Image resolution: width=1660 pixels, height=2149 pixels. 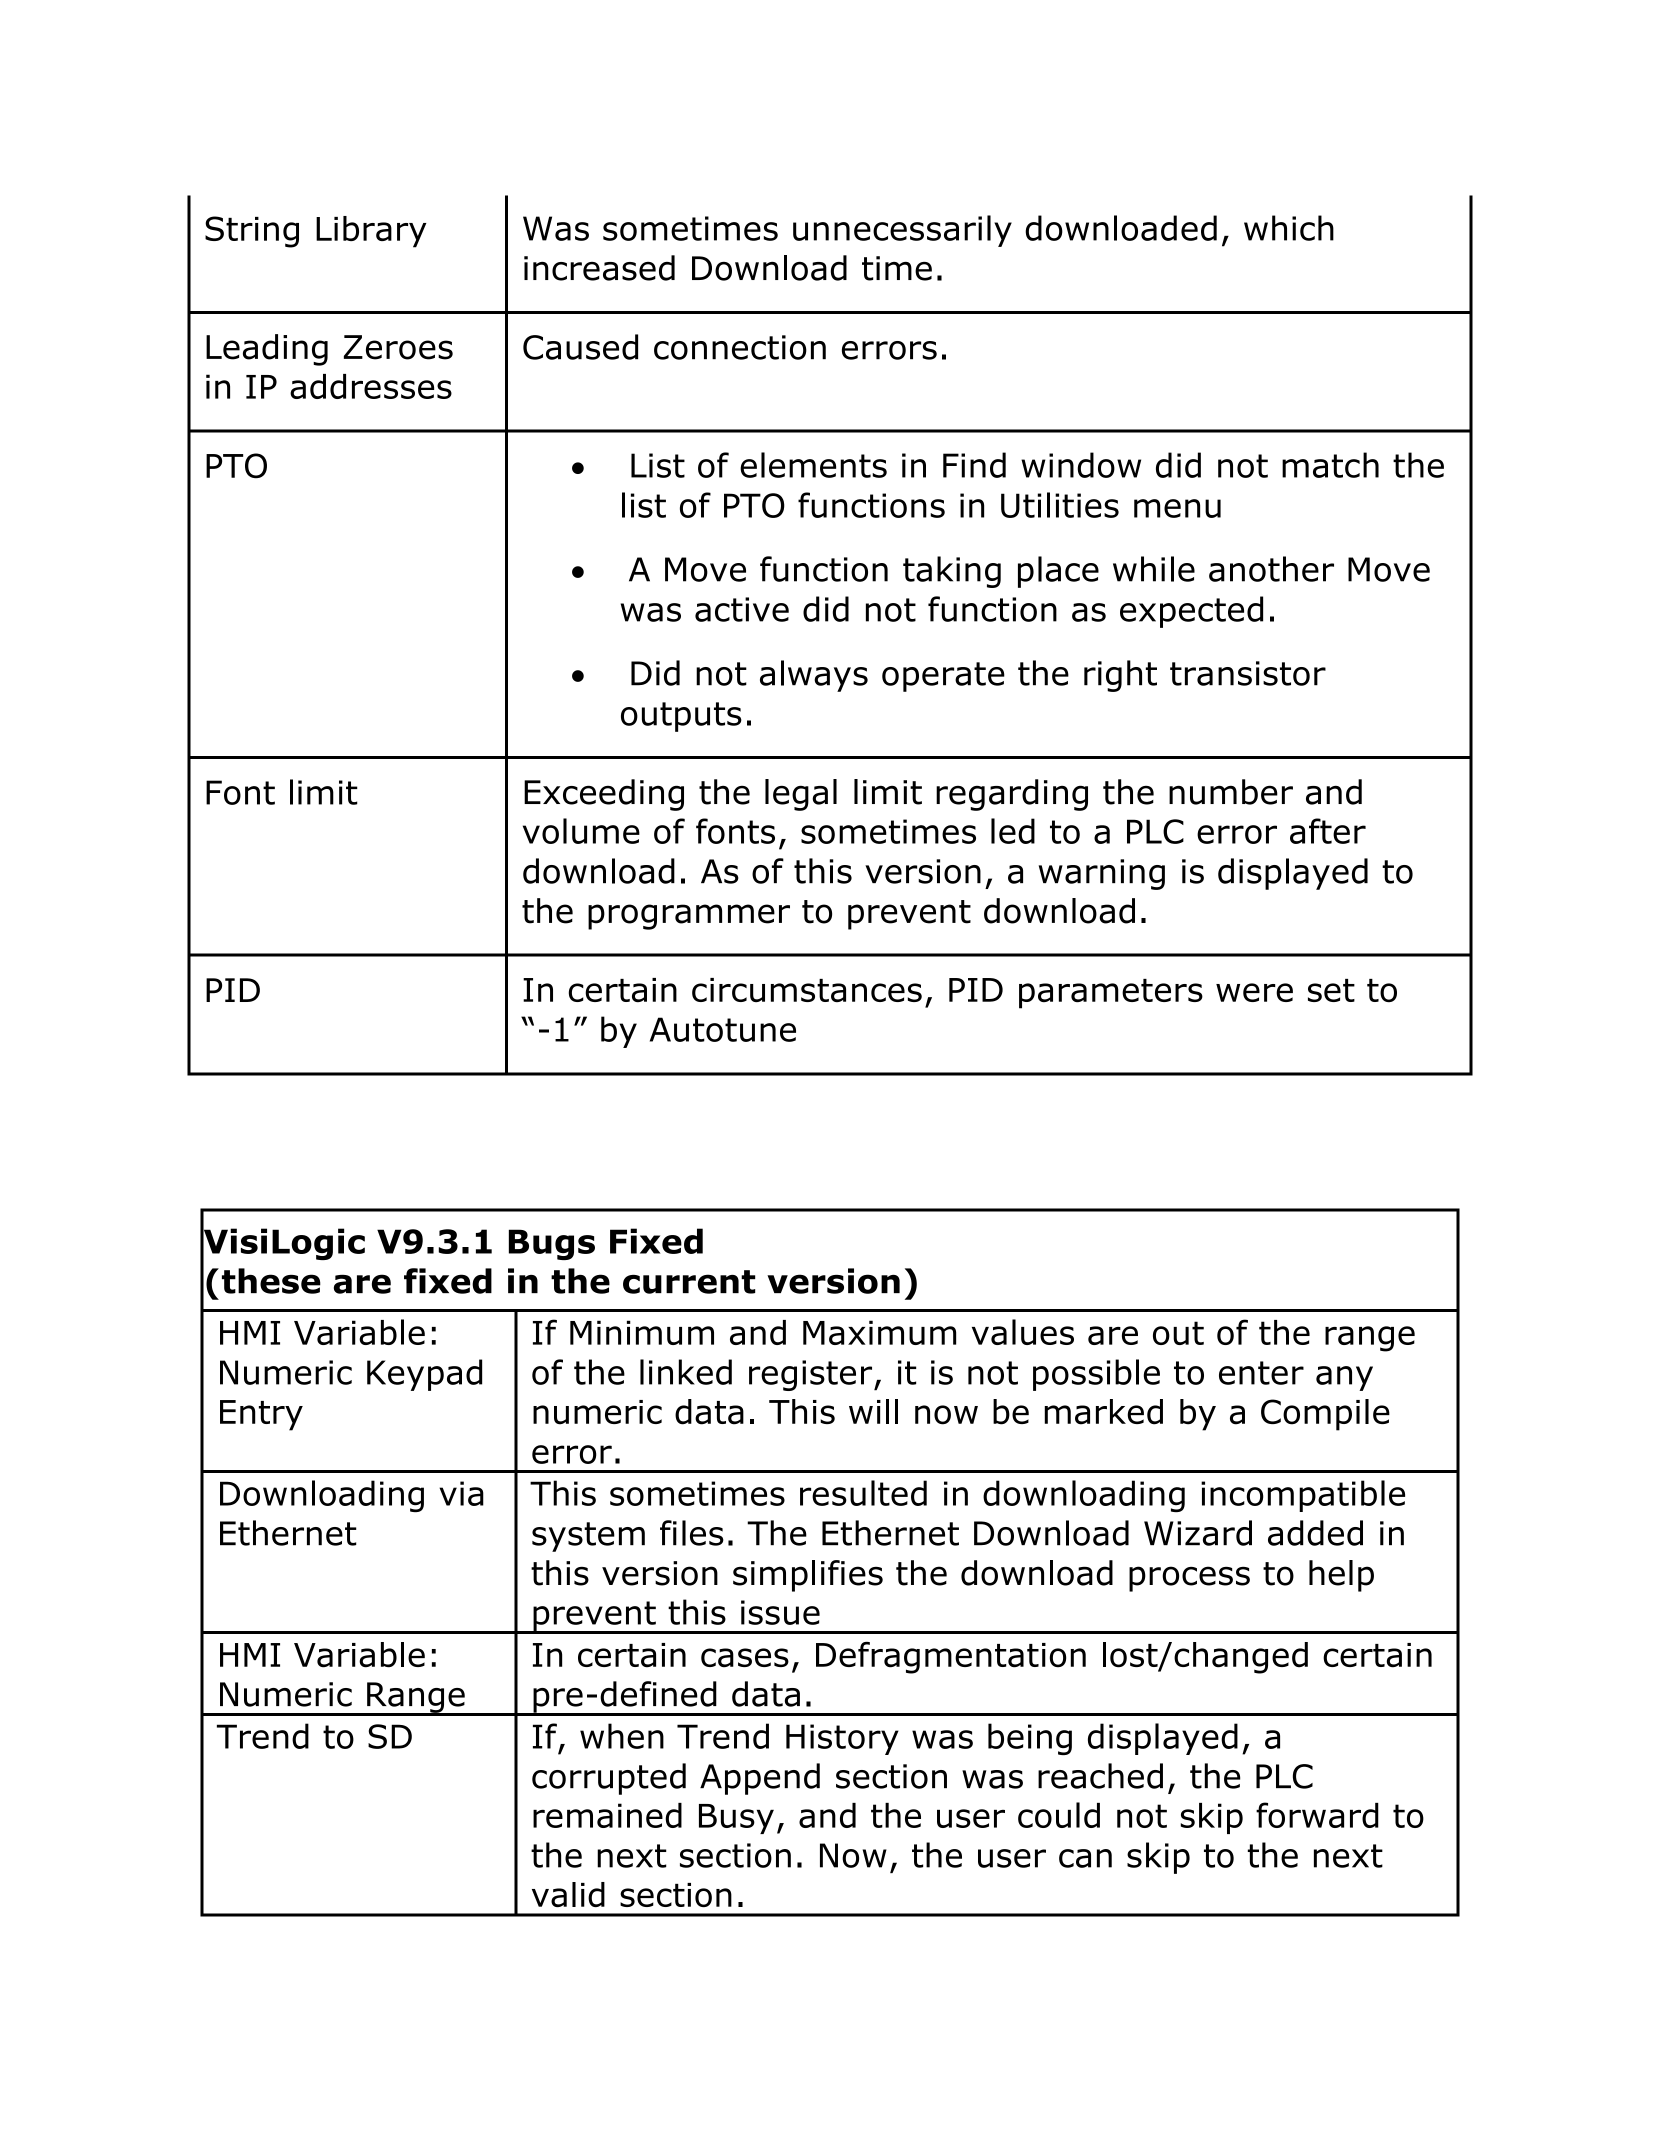 What do you see at coordinates (1254, 992) in the document?
I see `were` at bounding box center [1254, 992].
